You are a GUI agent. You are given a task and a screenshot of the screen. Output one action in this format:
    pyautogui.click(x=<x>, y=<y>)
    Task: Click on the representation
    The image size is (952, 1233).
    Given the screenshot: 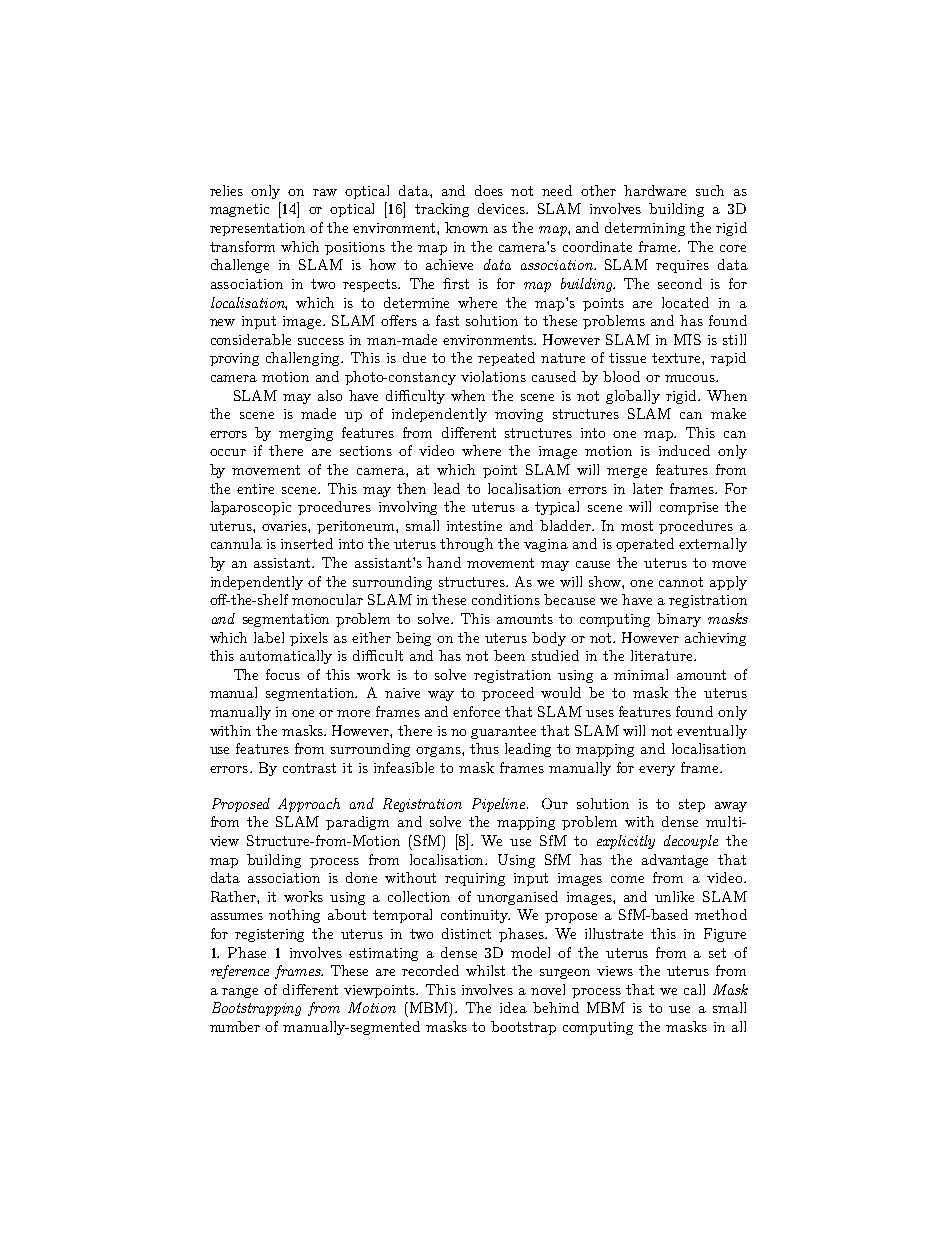 What is the action you would take?
    pyautogui.click(x=257, y=229)
